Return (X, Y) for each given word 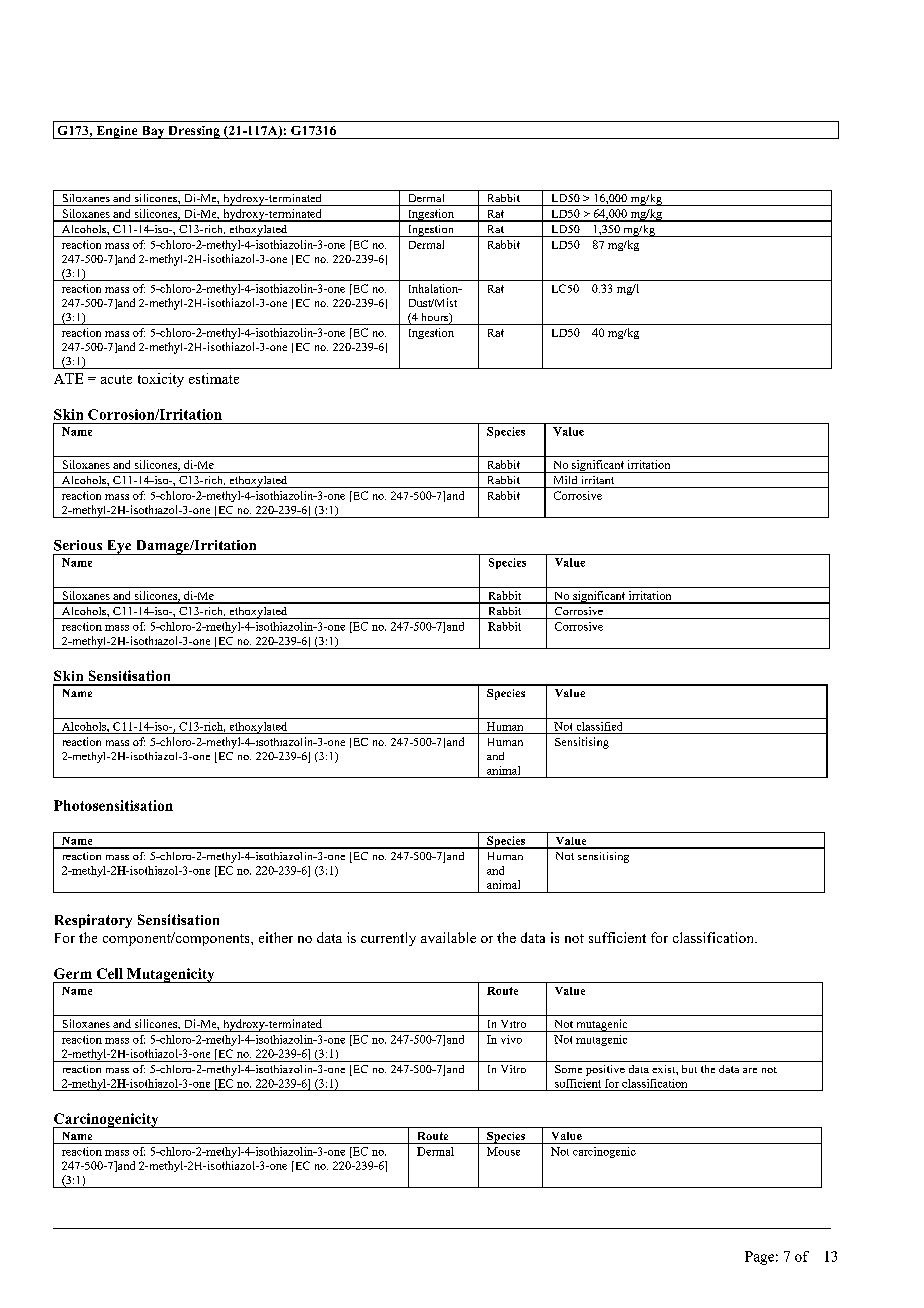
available (448, 937)
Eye (119, 547)
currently (388, 939)
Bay (153, 132)
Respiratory (93, 921)
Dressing (194, 132)
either (276, 937)
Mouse (503, 1151)
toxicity (161, 380)
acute (116, 379)
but (689, 1069)
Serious (78, 545)
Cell (110, 973)
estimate (214, 378)
